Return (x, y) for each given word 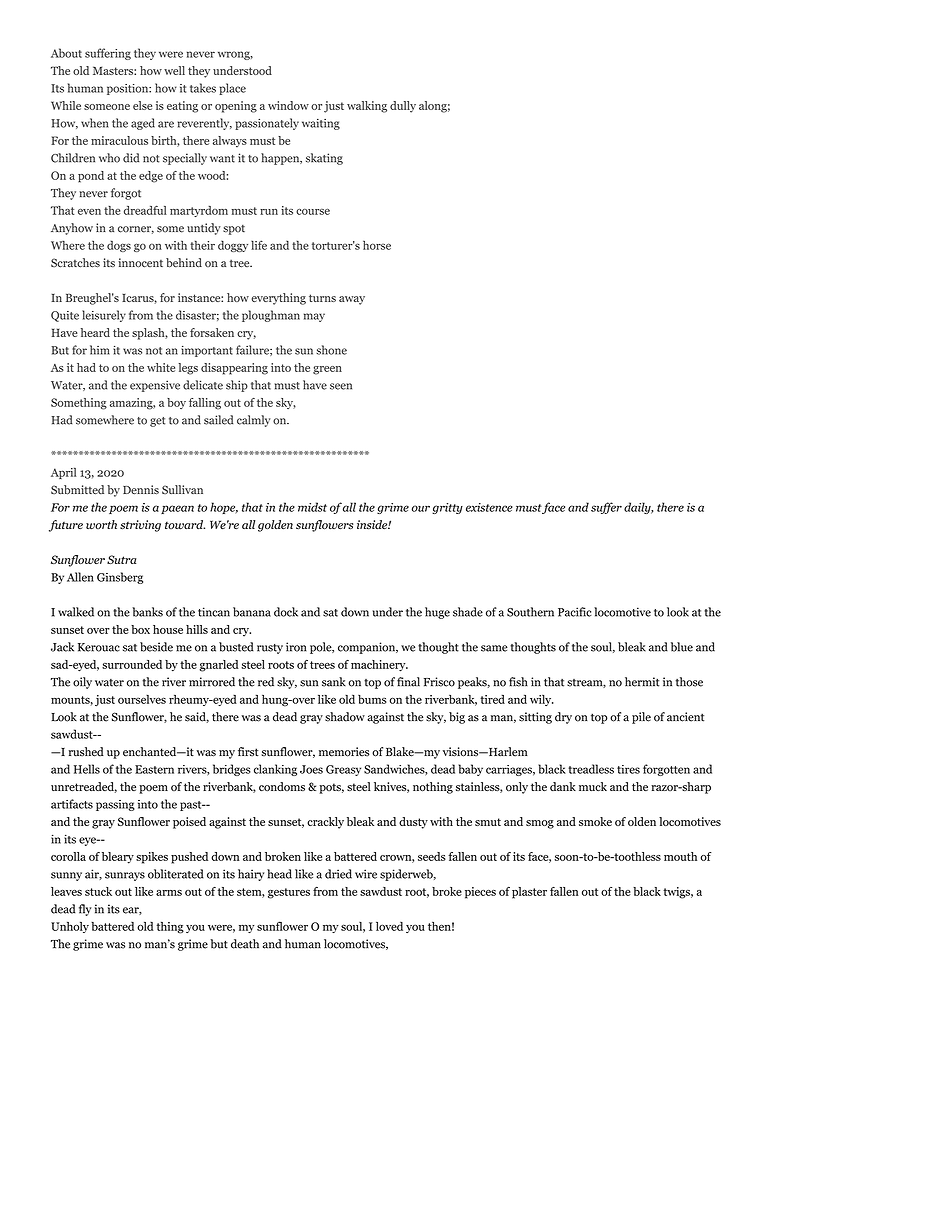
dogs (119, 246)
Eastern (154, 769)
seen (341, 386)
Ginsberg (120, 578)
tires (628, 769)
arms (169, 893)
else (142, 105)
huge (437, 613)
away (352, 300)
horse (377, 245)
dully (403, 107)
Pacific (575, 612)
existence (489, 507)
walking (367, 107)
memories (344, 752)
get (157, 422)
